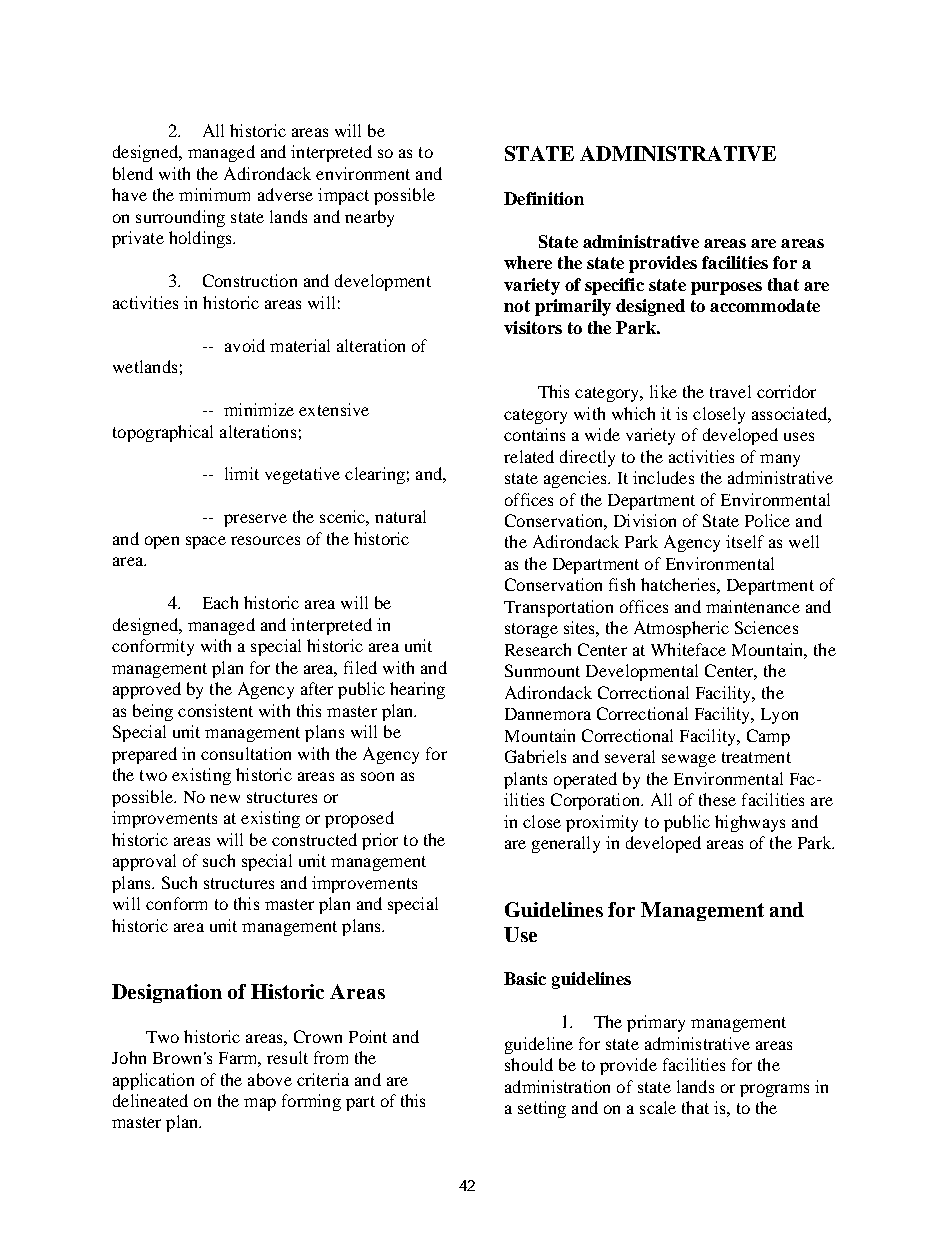  Describe the element at coordinates (544, 198) in the document. I see `Definition` at that location.
